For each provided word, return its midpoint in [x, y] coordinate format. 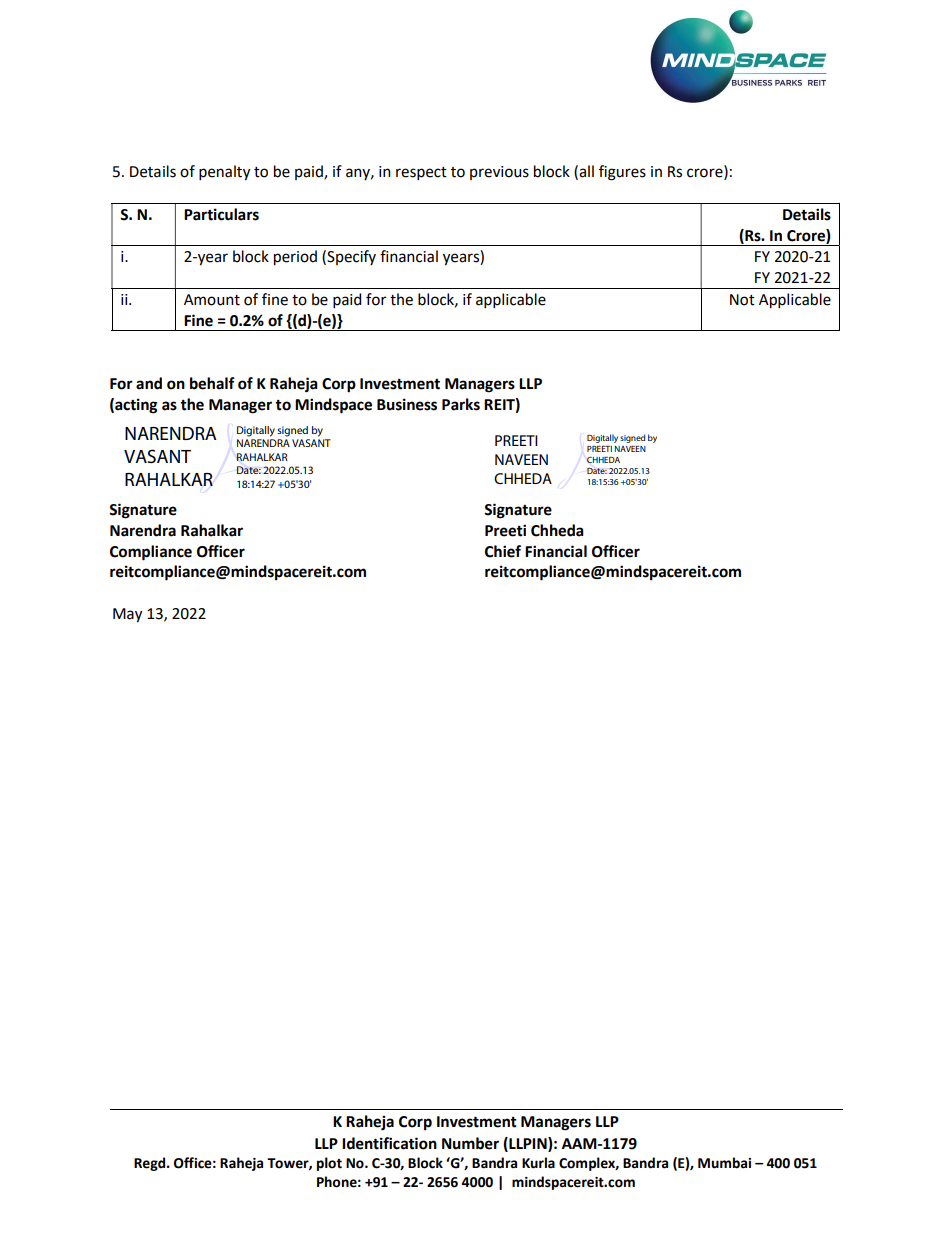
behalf [212, 383]
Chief [503, 551]
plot [329, 1164]
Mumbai [724, 1163]
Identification [389, 1143]
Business [407, 404]
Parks [461, 404]
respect [421, 173]
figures [622, 173]
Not [742, 300]
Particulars [221, 214]
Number [470, 1143]
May [127, 615]
